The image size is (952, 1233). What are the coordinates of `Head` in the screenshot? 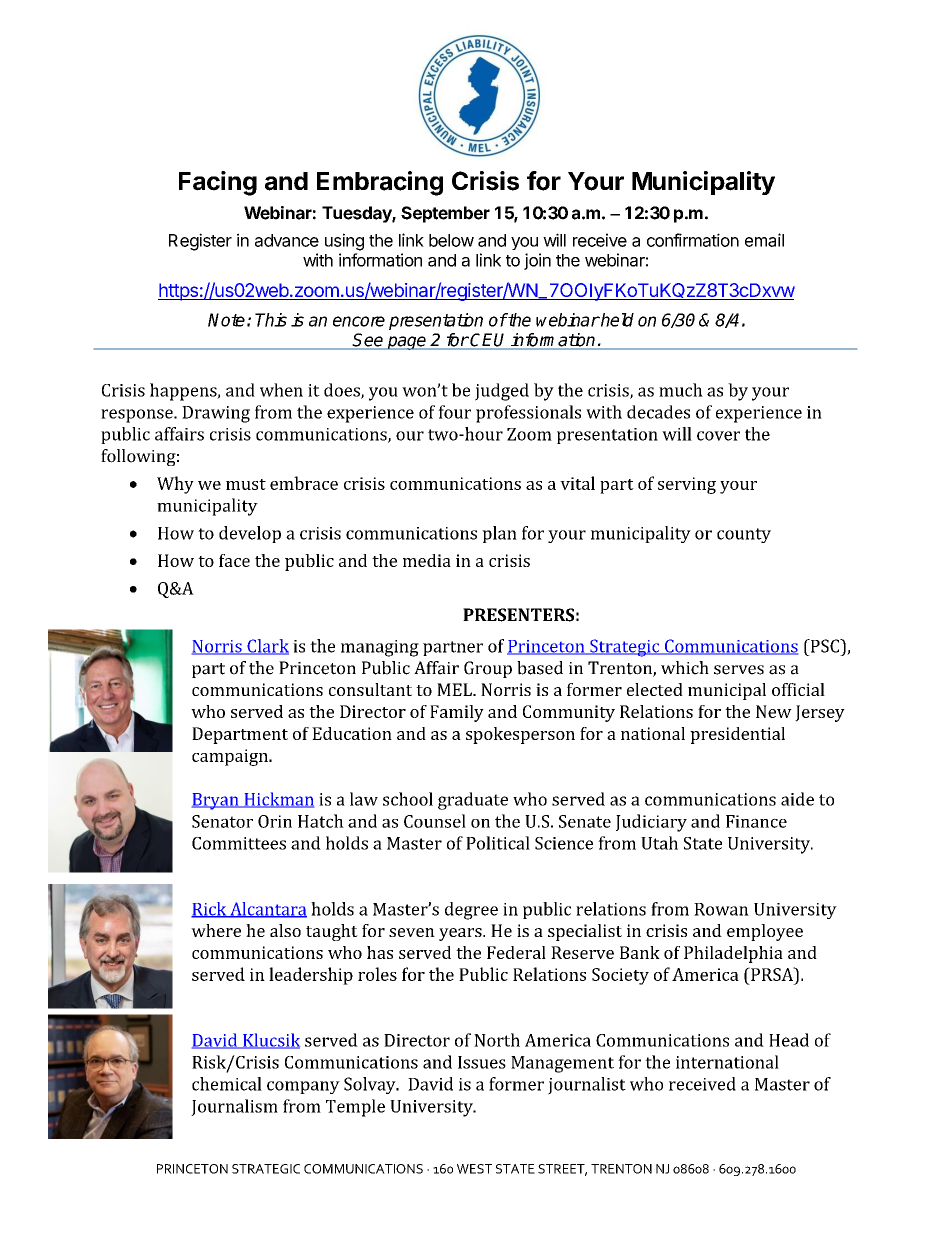 It's located at (789, 1040).
